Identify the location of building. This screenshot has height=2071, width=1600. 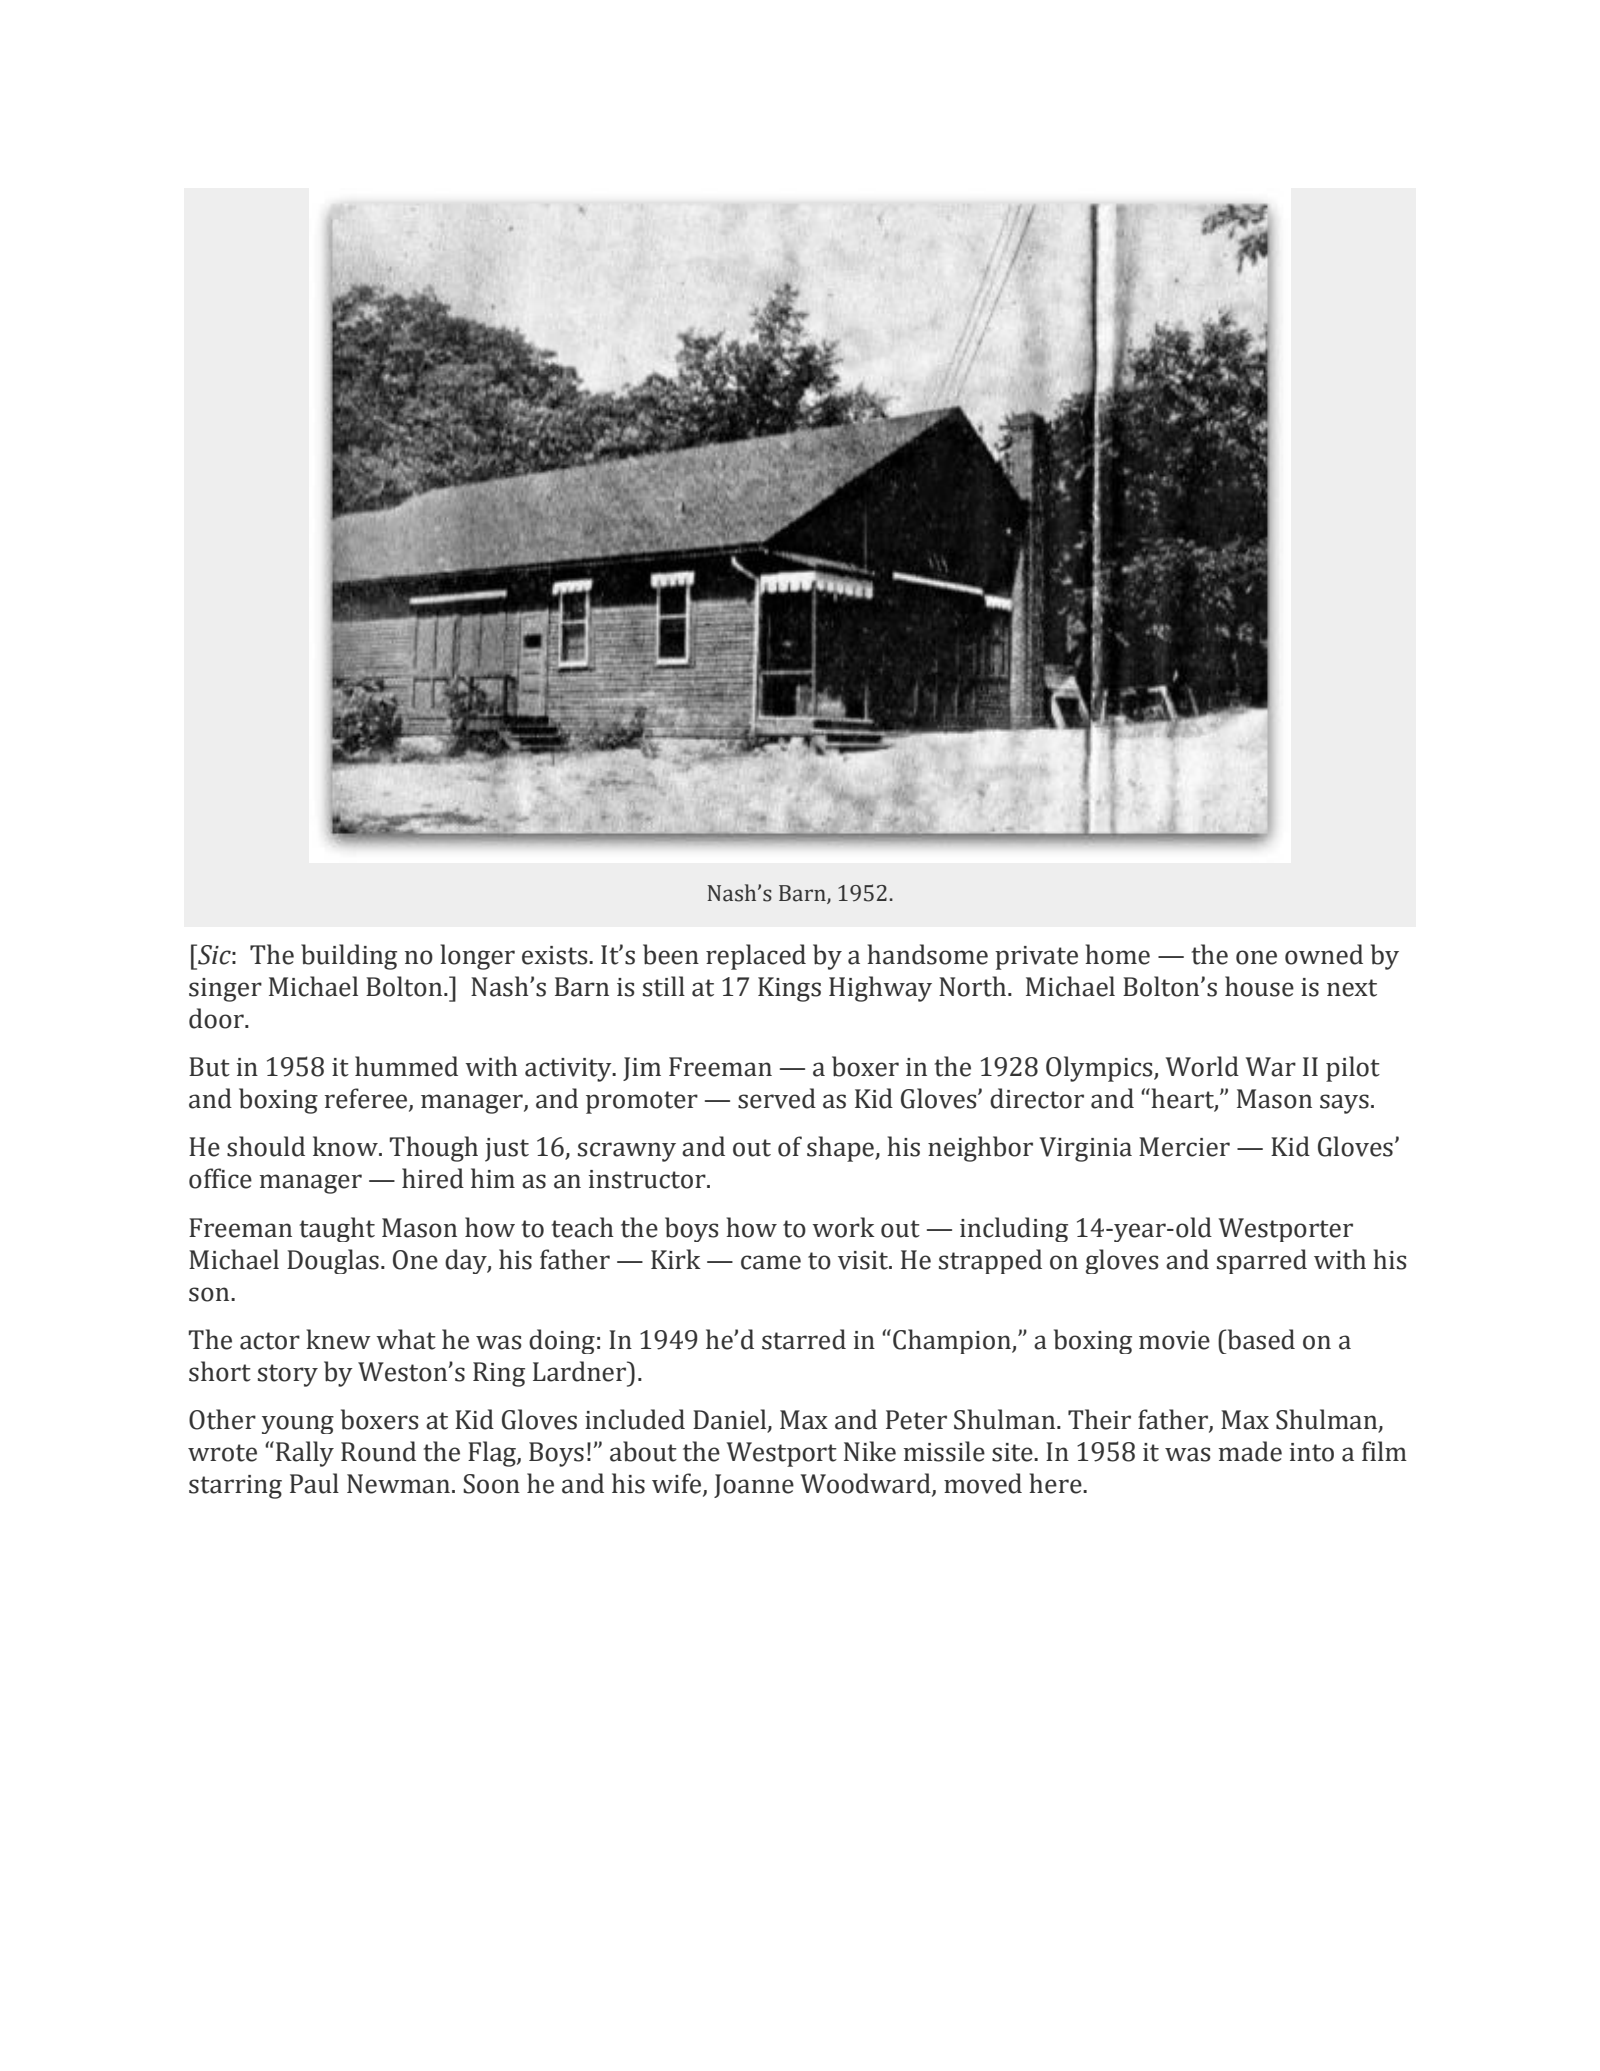
(349, 957).
